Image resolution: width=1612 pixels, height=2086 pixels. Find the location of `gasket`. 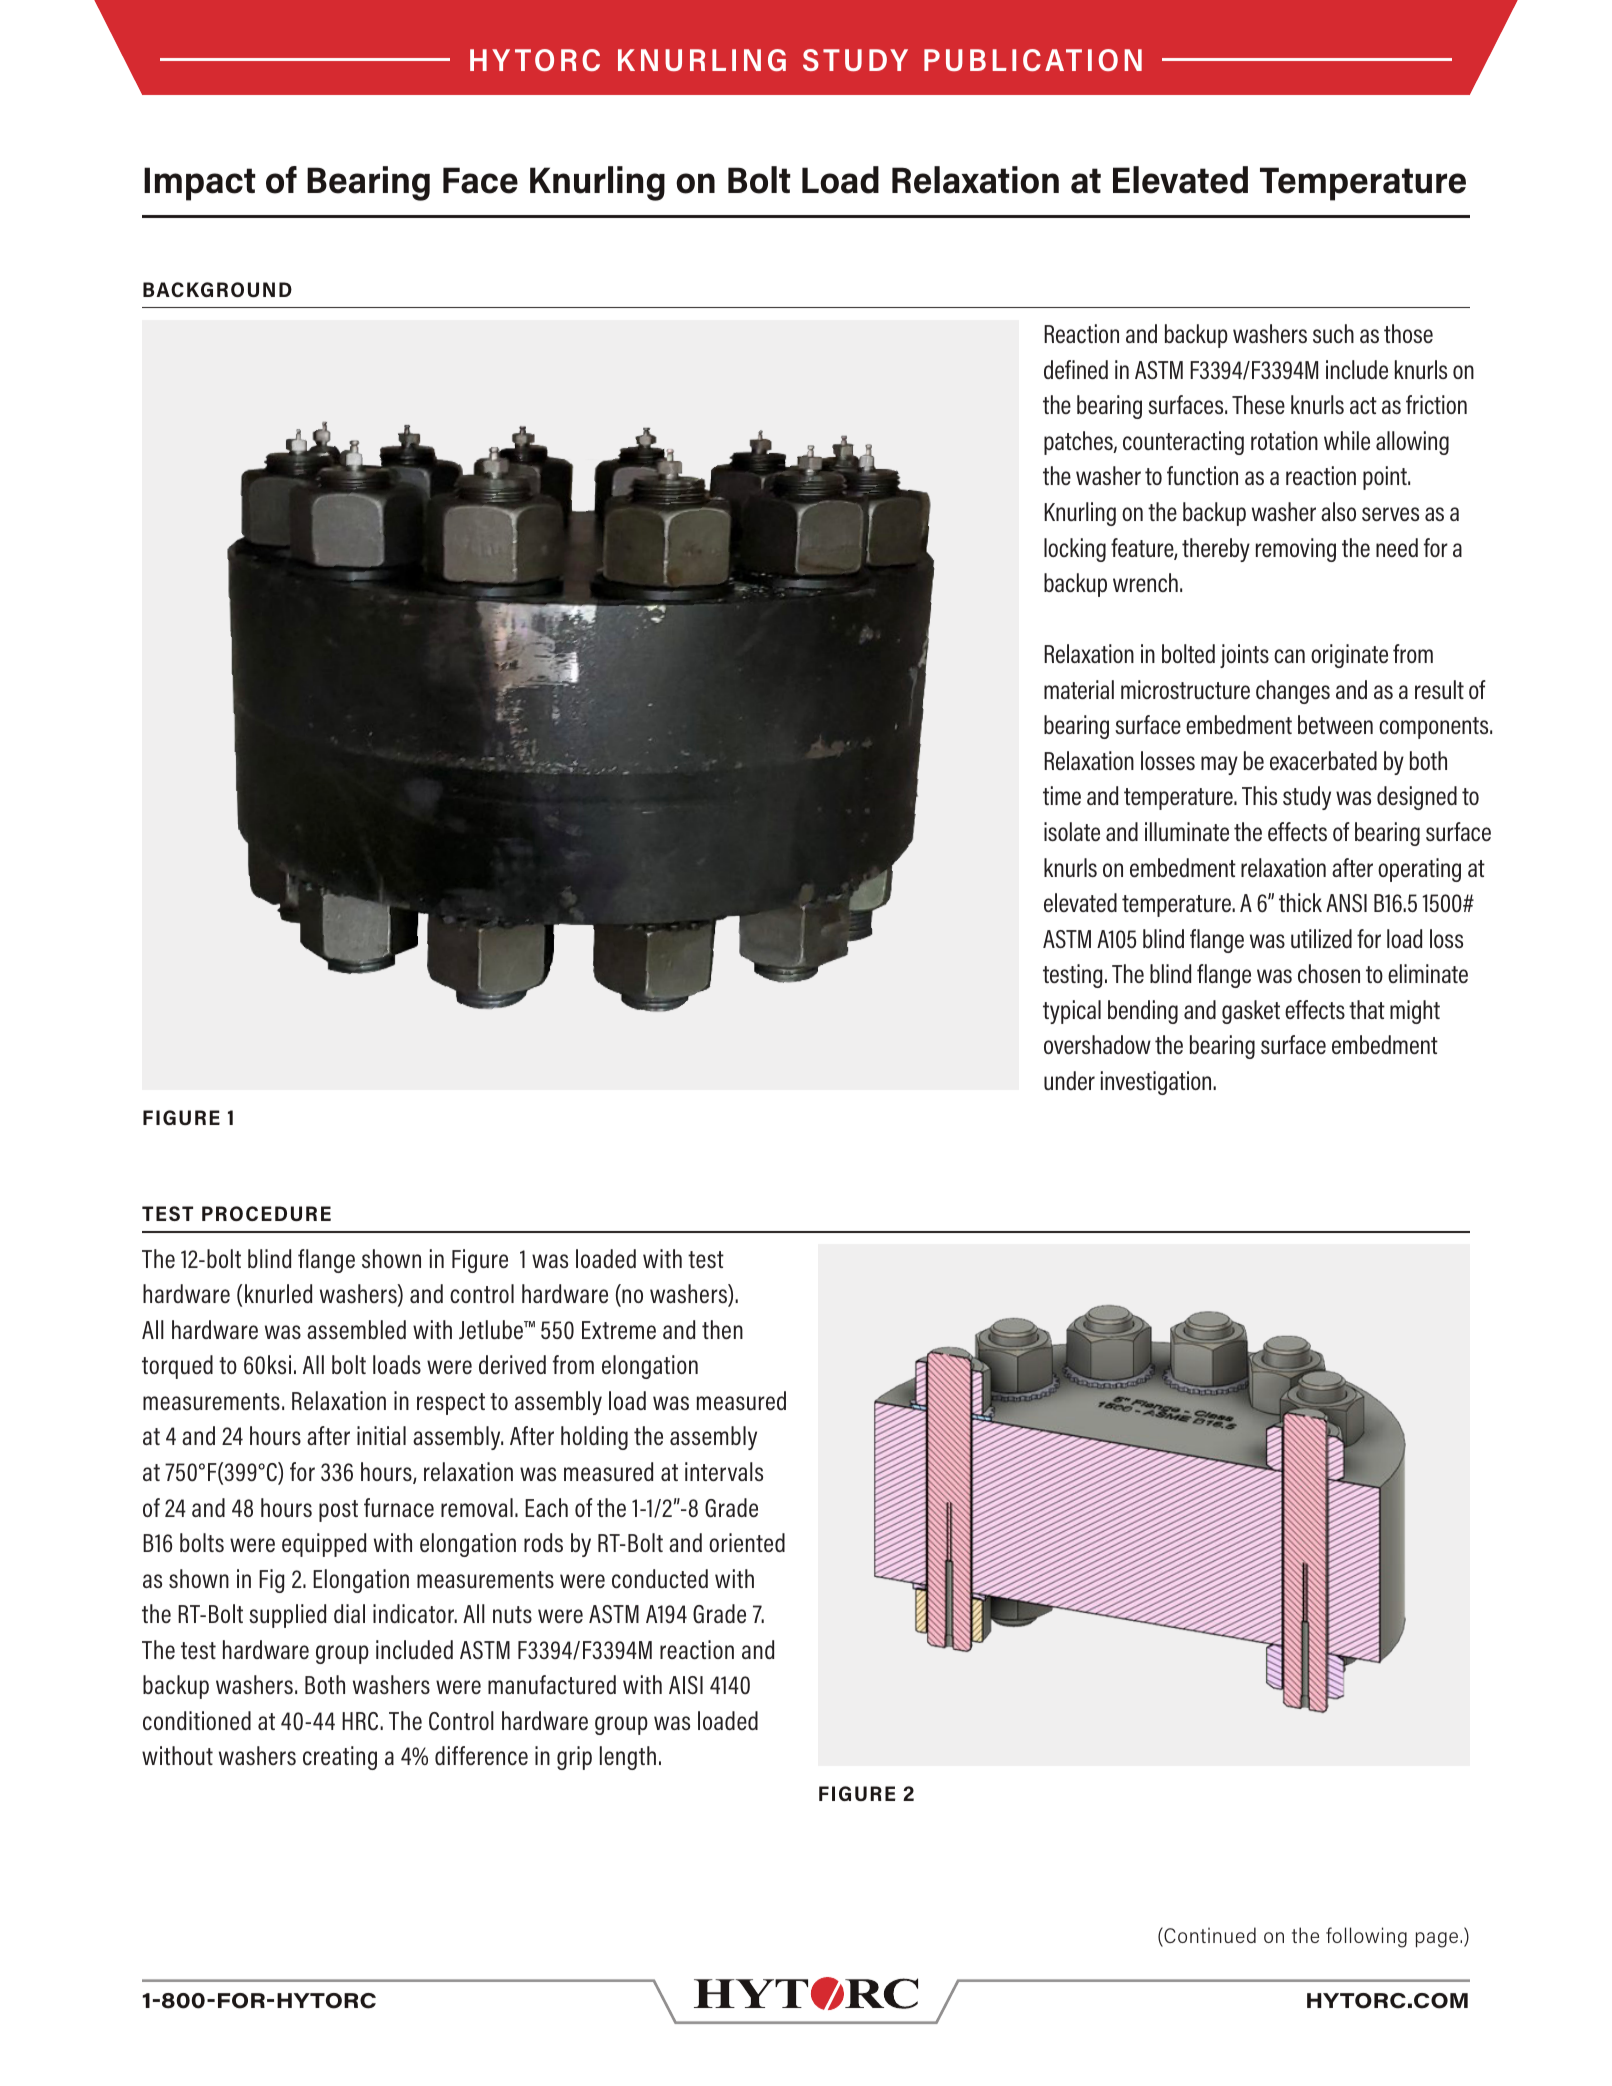

gasket is located at coordinates (1251, 1012).
